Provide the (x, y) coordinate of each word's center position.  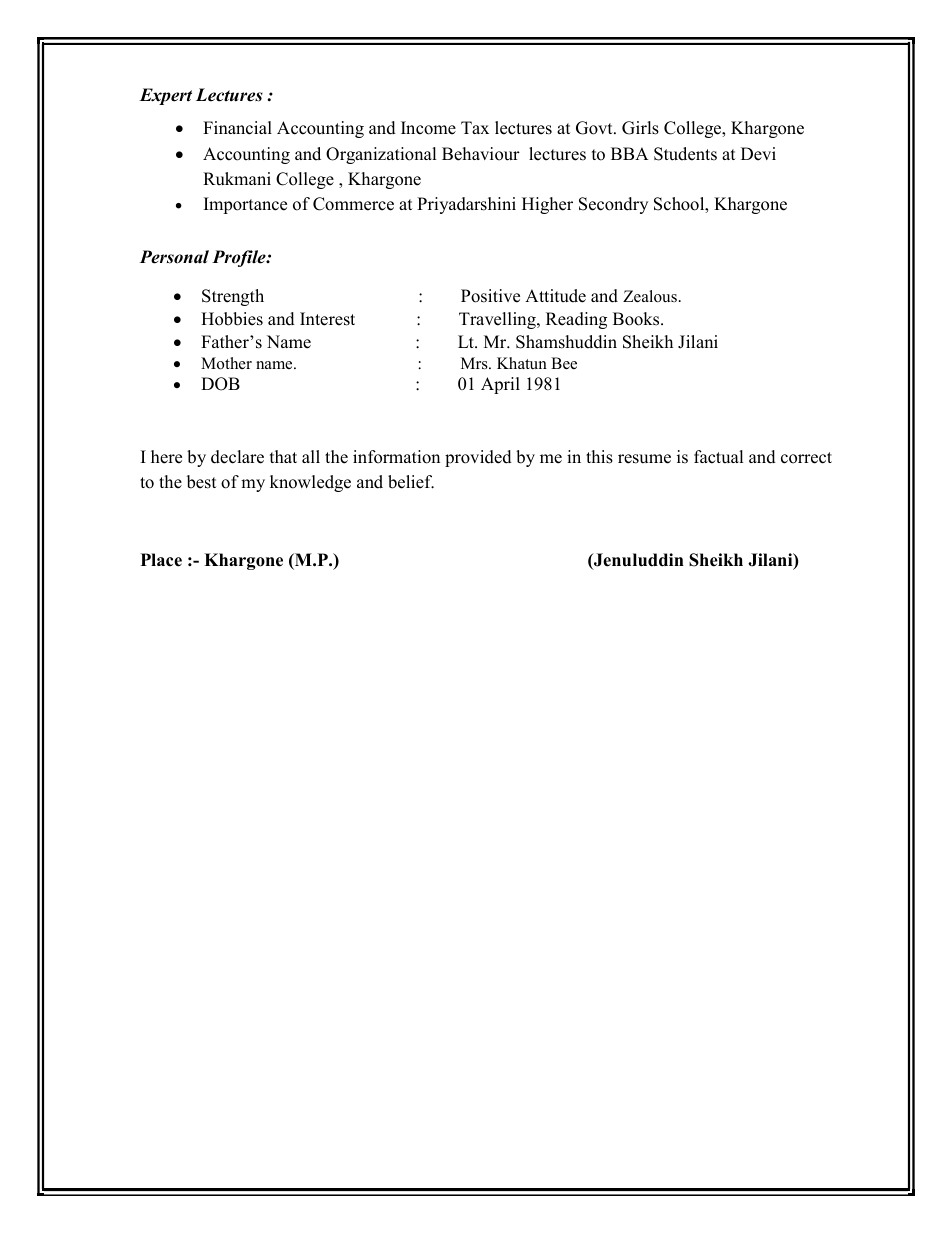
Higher (547, 205)
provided (478, 458)
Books (637, 319)
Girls (640, 128)
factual (718, 457)
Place (161, 560)
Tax (475, 127)
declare (237, 457)
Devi (758, 154)
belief (411, 482)
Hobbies (232, 319)
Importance (245, 205)
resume (644, 459)
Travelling (498, 320)
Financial (237, 128)
